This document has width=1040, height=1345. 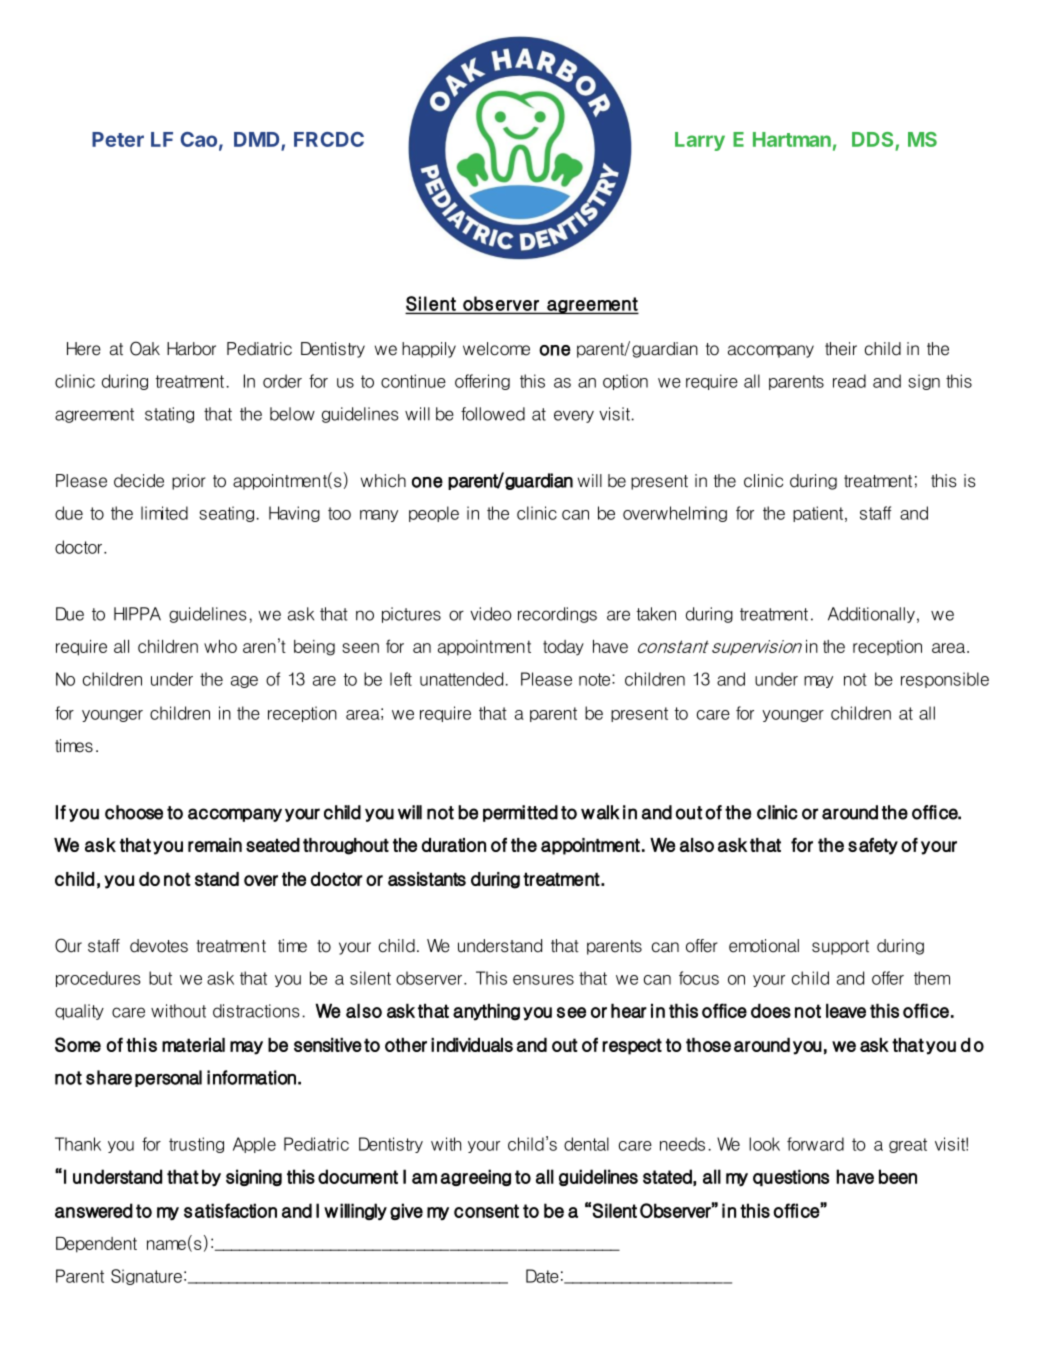 What do you see at coordinates (453, 845) in the document?
I see `duration` at bounding box center [453, 845].
